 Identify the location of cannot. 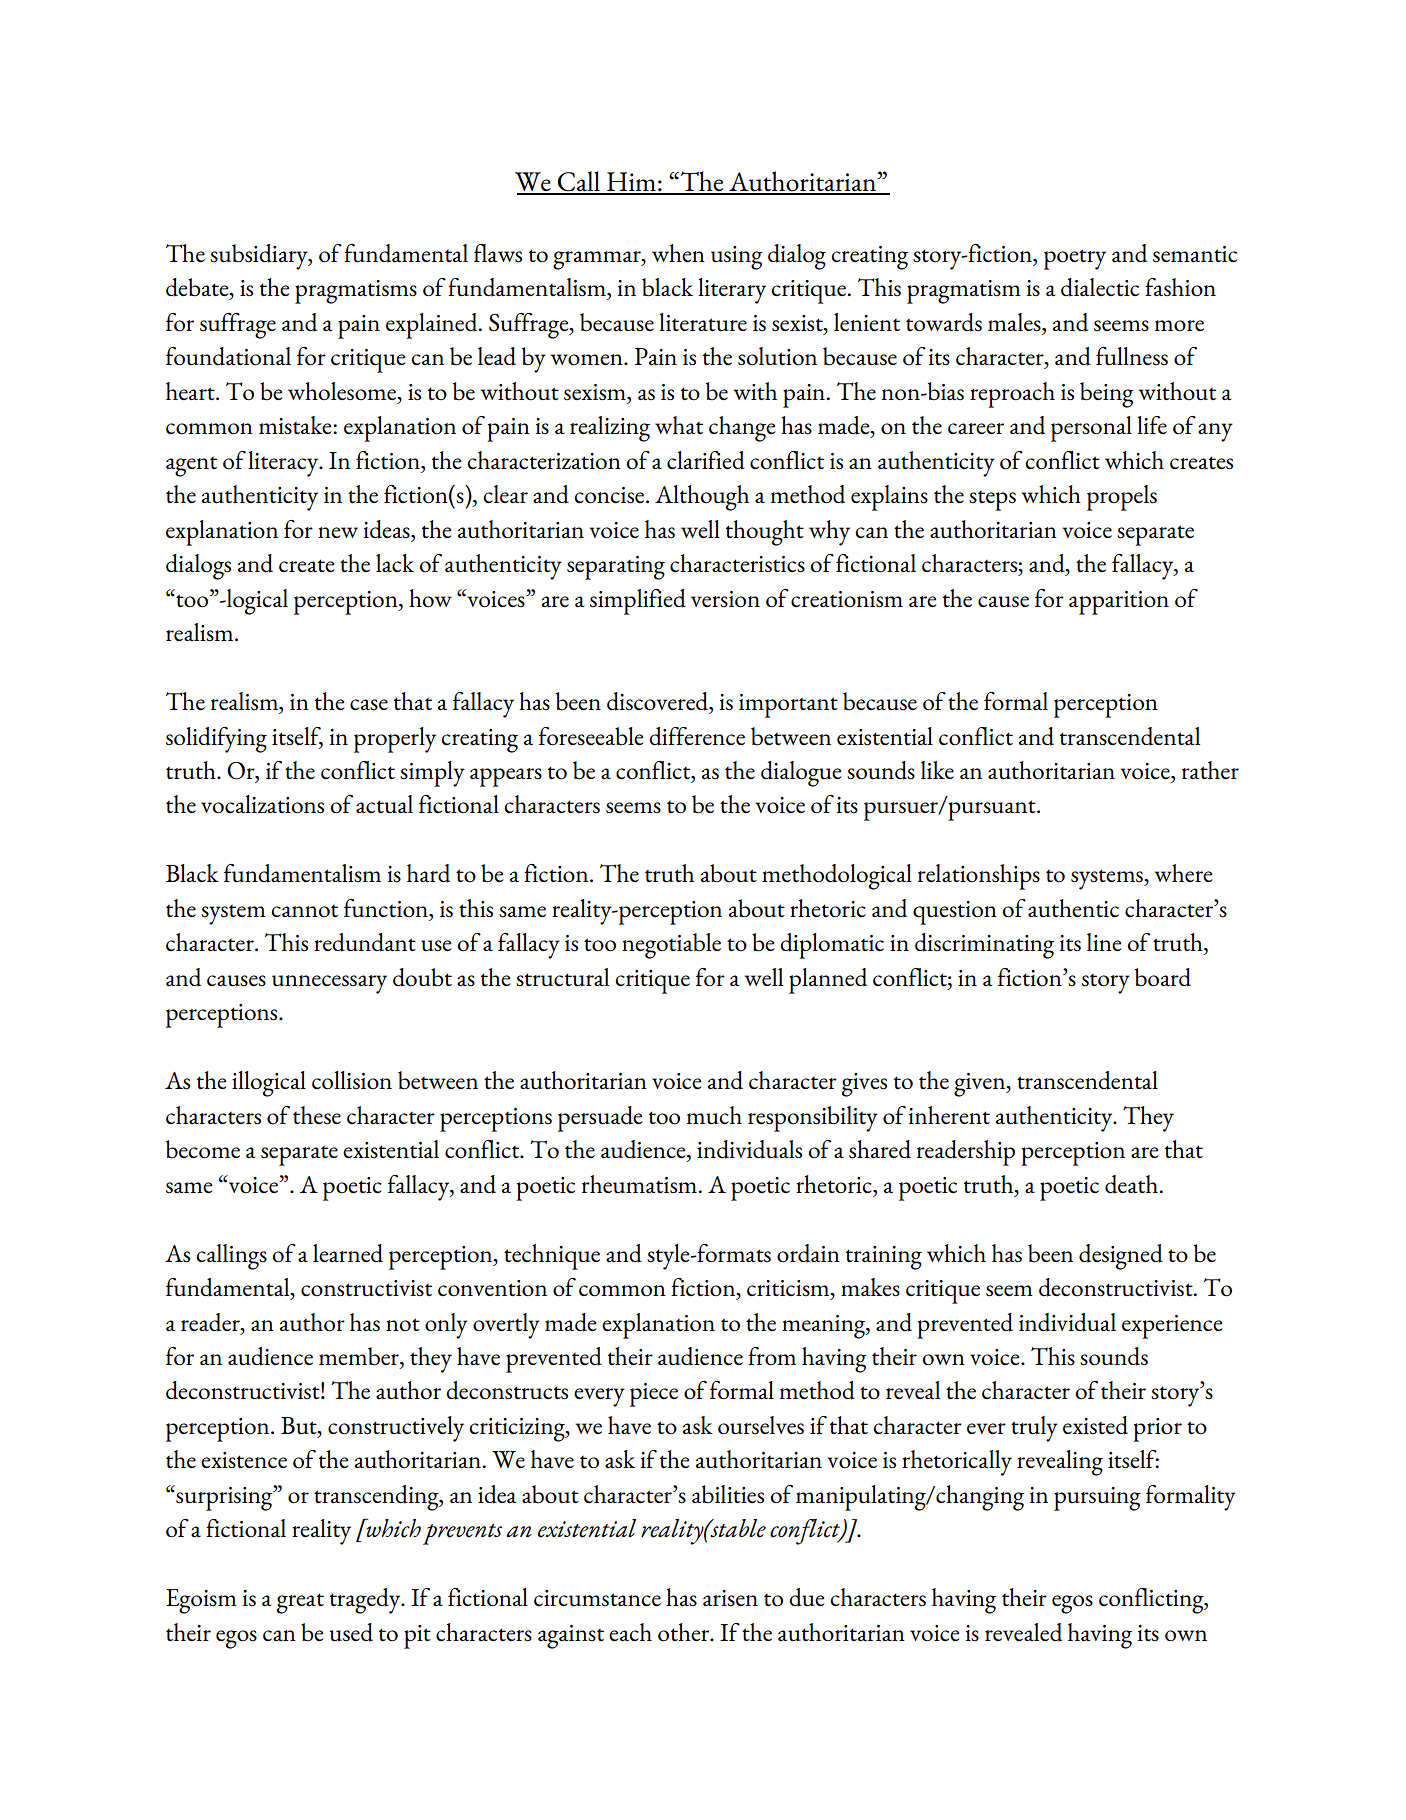
(304, 911).
